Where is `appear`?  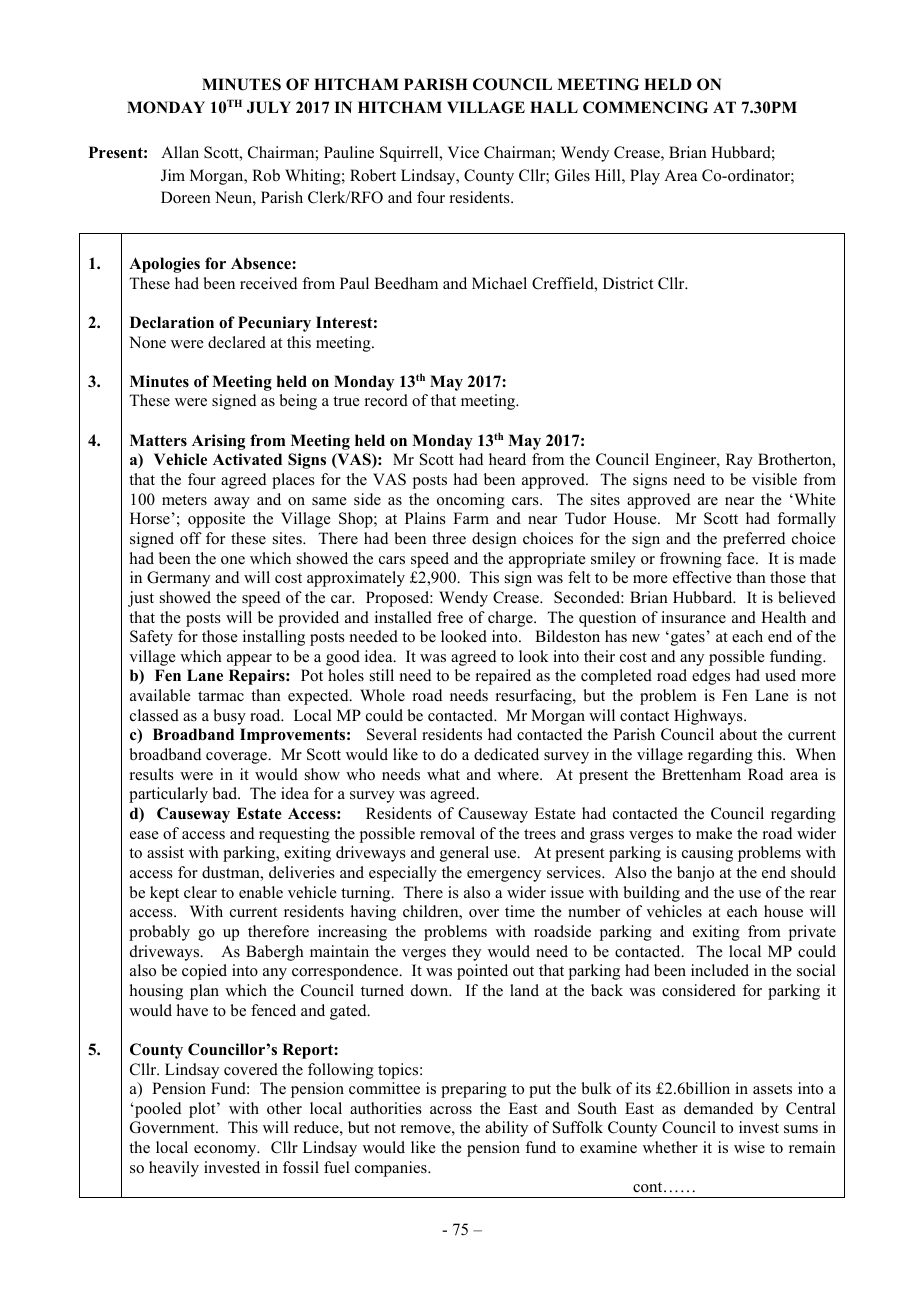 appear is located at coordinates (249, 660).
